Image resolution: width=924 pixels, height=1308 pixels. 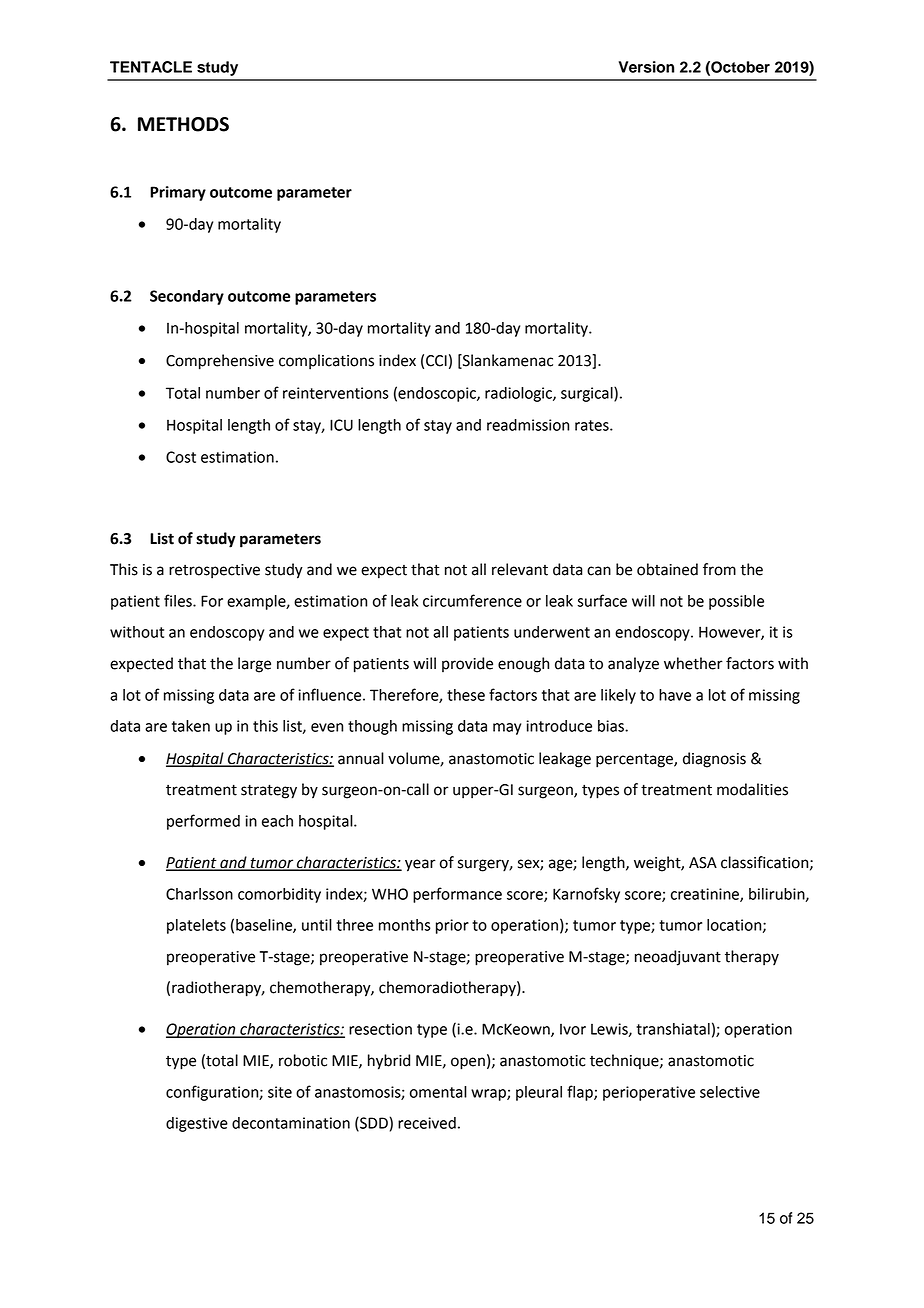 I want to click on performed, so click(x=203, y=822).
